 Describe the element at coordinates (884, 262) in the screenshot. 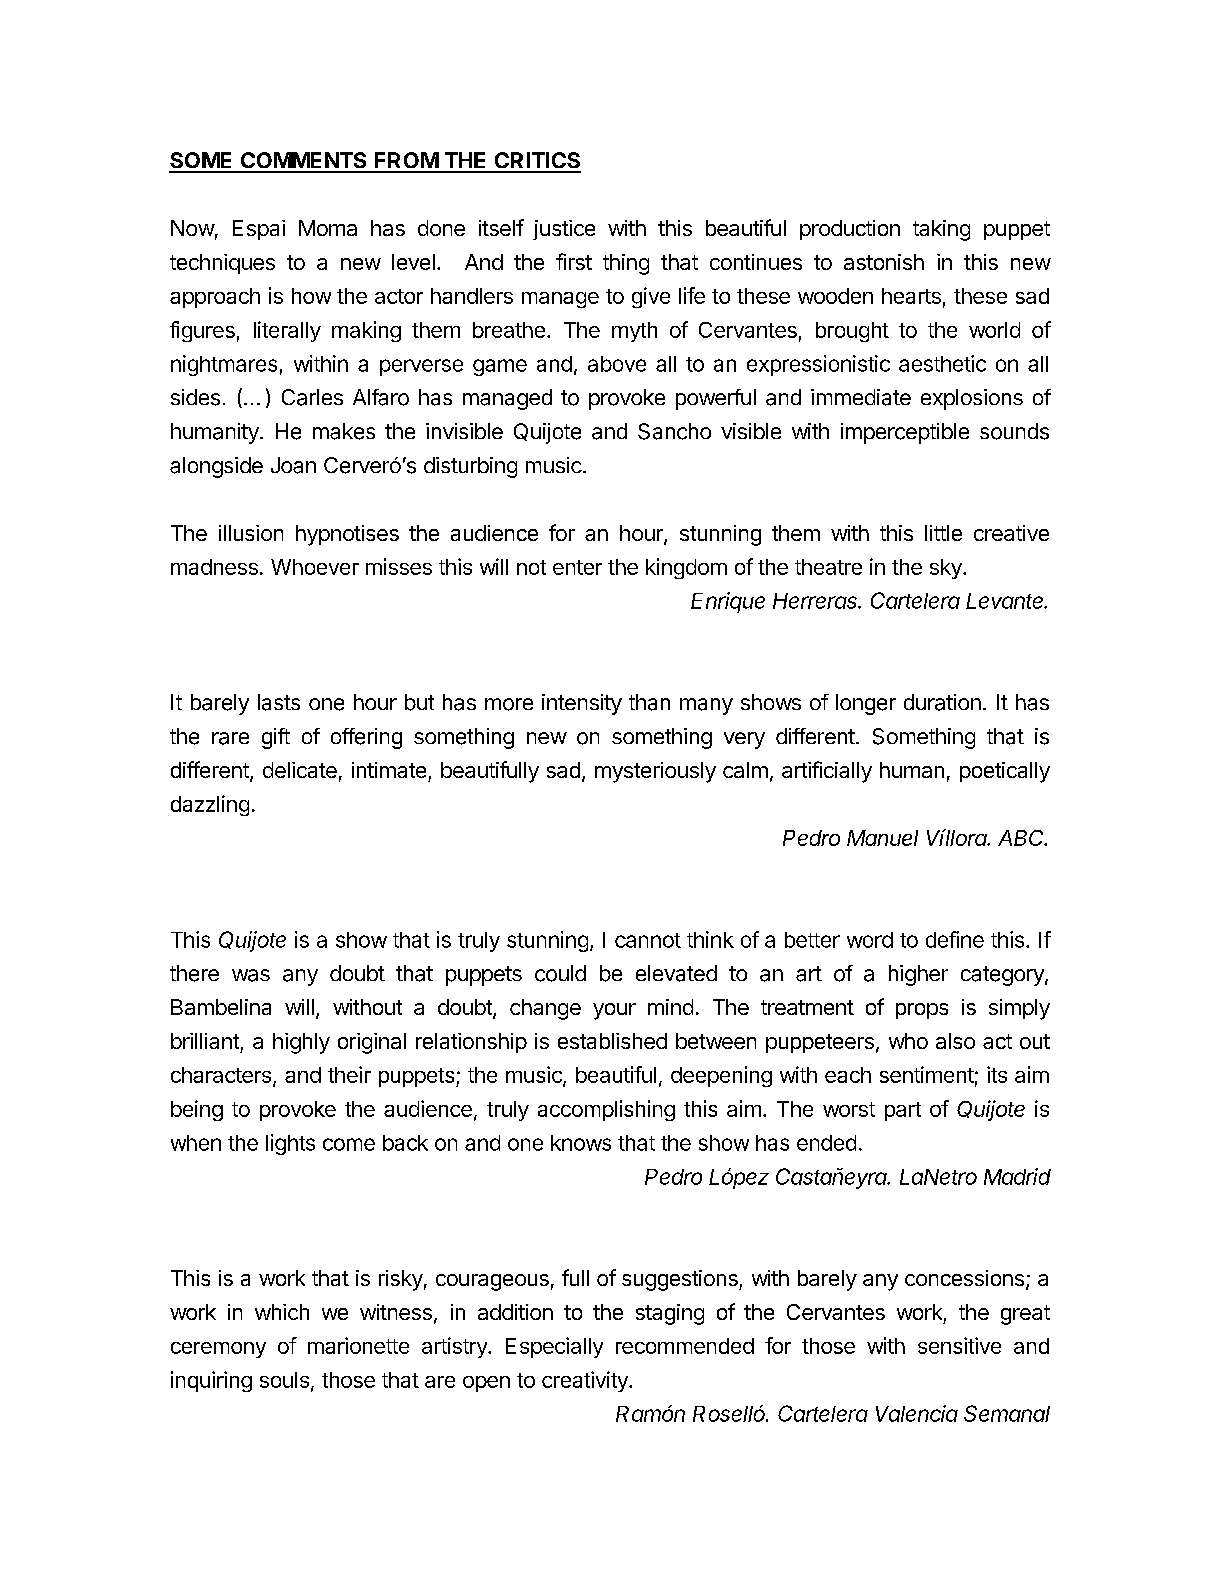

I see `astonish` at that location.
